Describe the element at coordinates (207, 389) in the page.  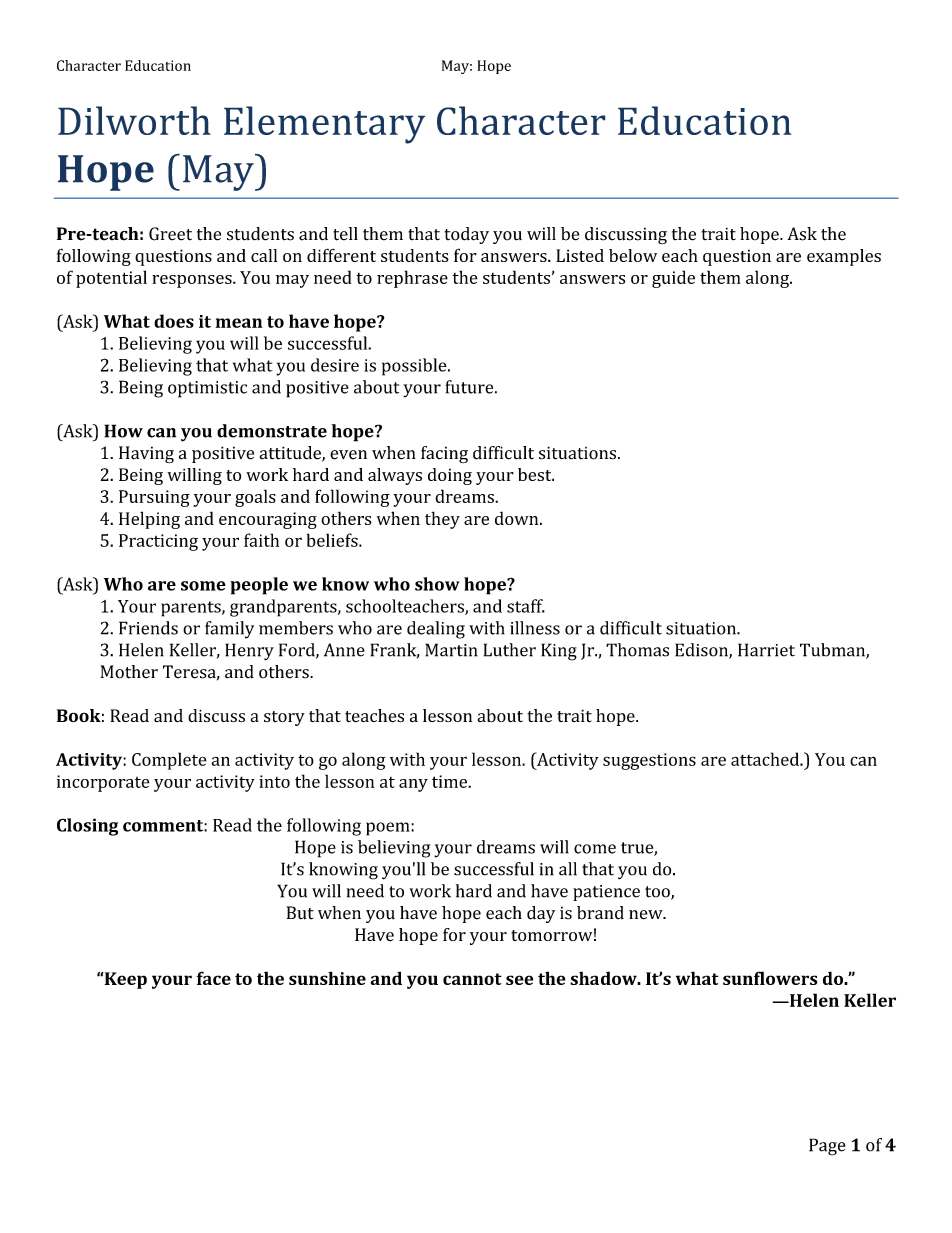
I see `optimistic` at that location.
